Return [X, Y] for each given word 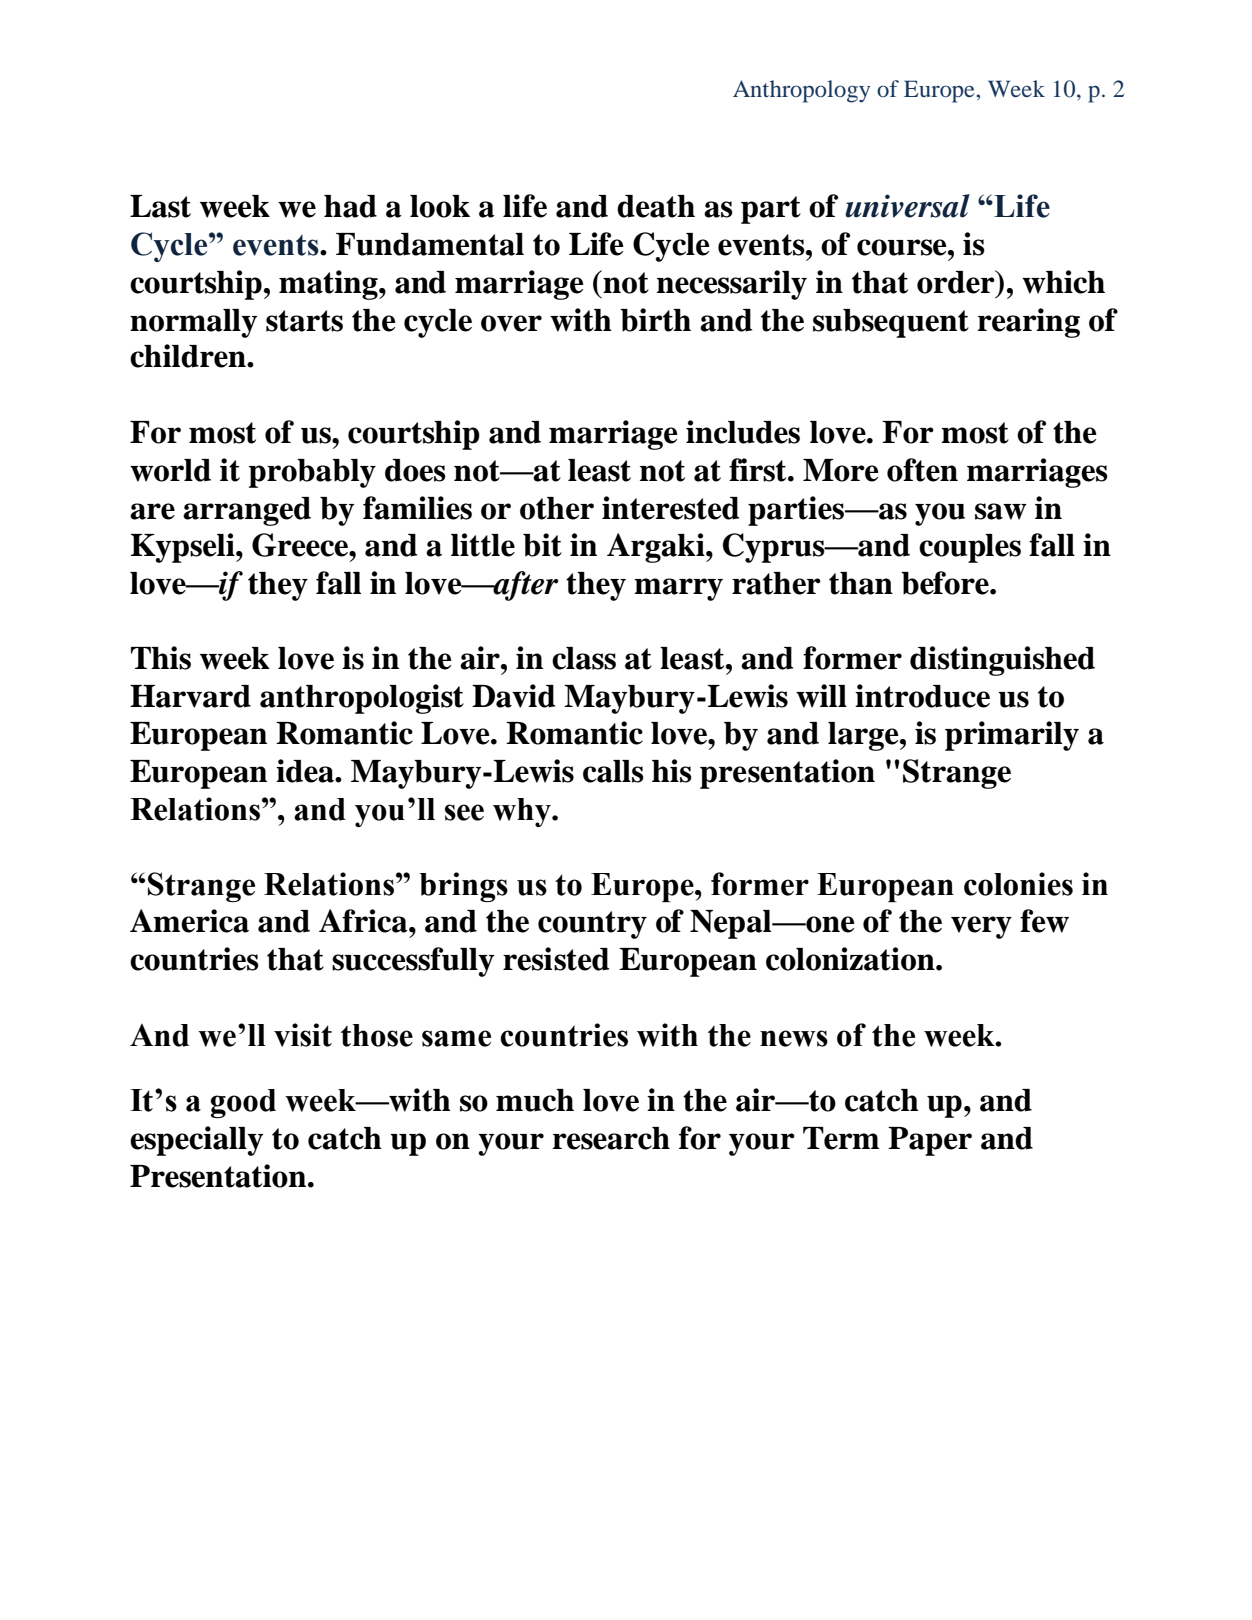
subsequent [891, 323]
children [189, 356]
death [656, 206]
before [946, 583]
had [350, 206]
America [189, 921]
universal [907, 206]
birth [655, 320]
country [592, 925]
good [243, 1103]
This [161, 658]
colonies [1018, 884]
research [611, 1138]
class [584, 658]
